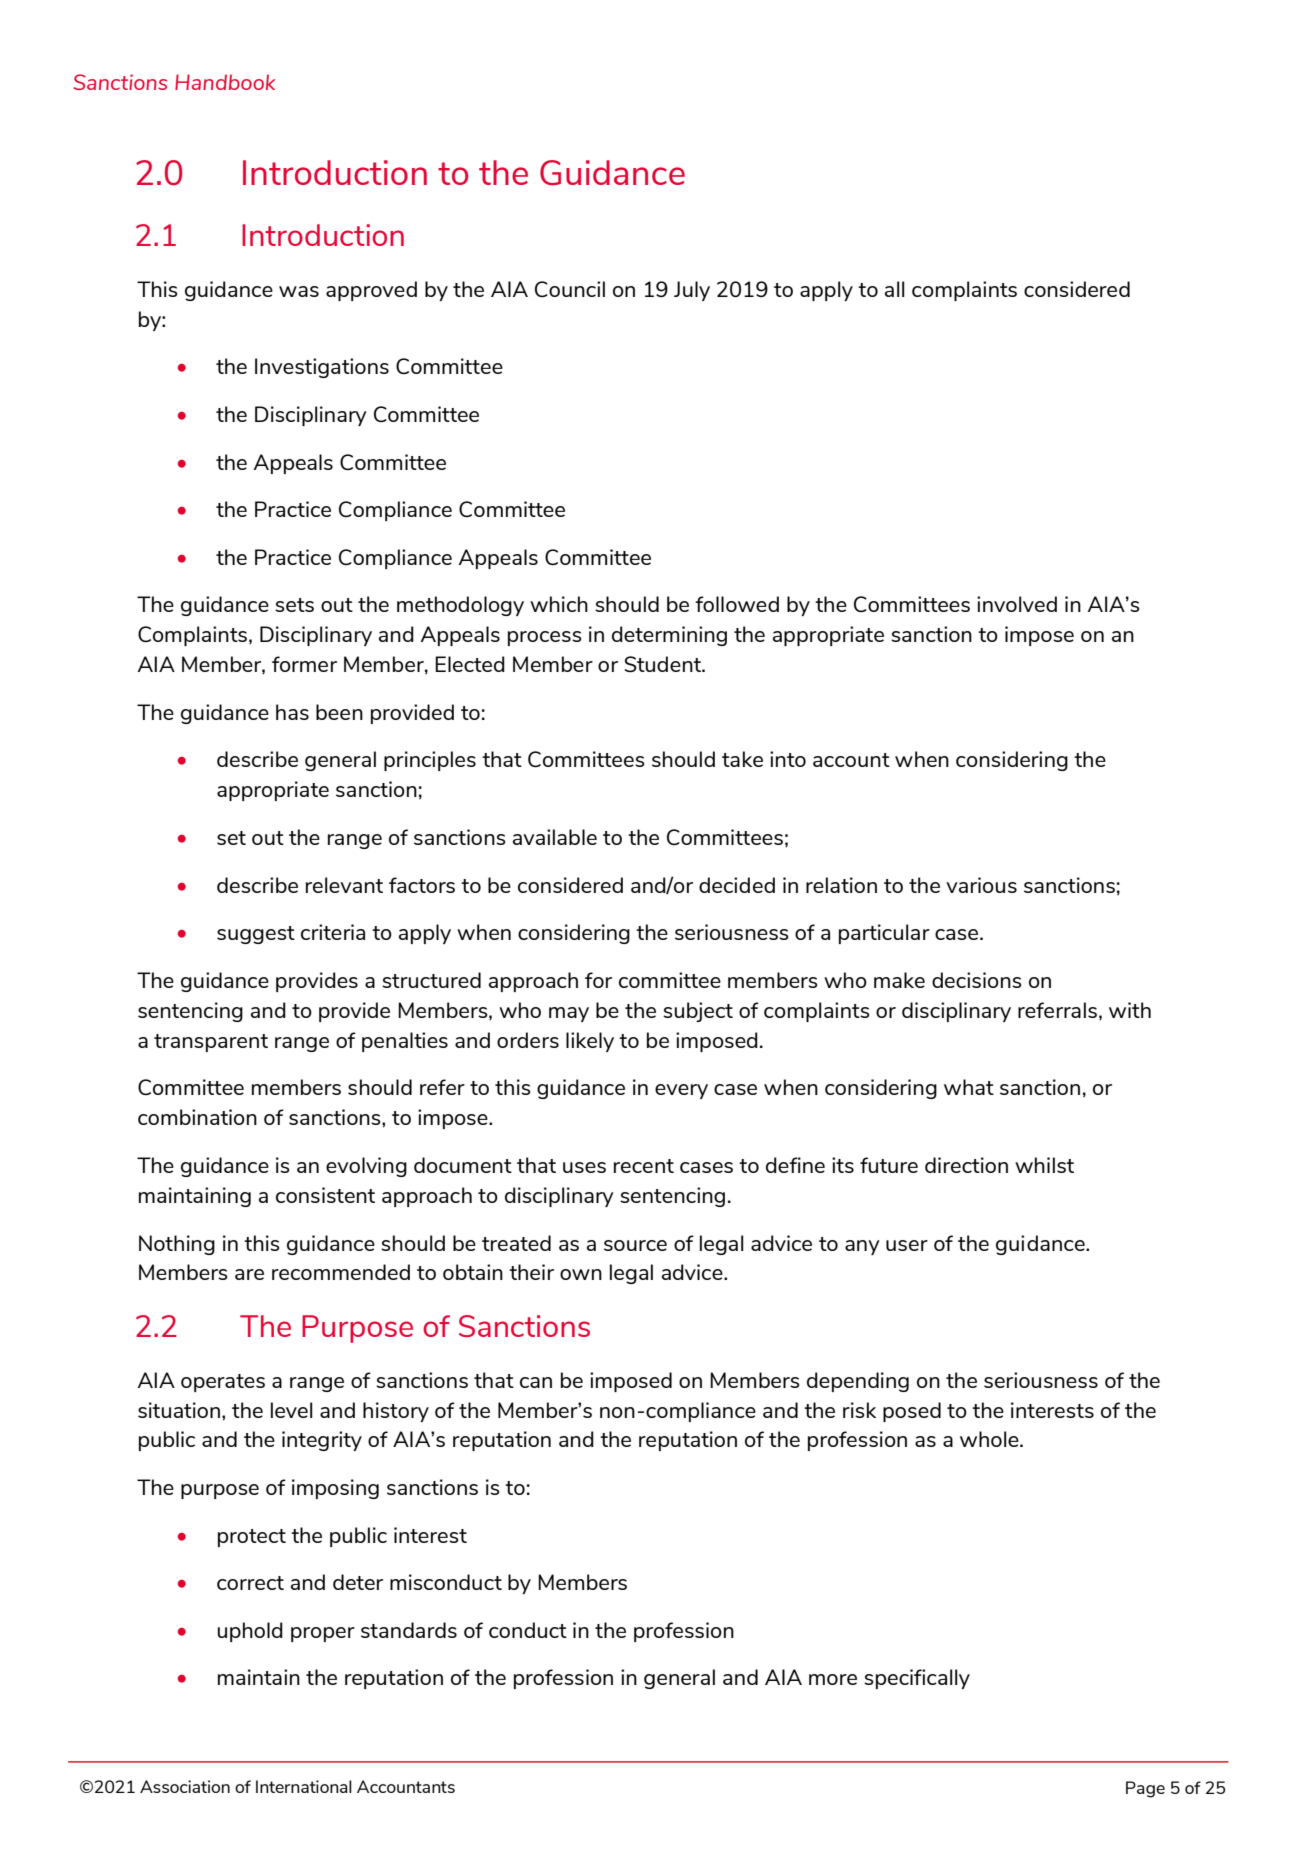  Describe the element at coordinates (698, 1012) in the document. I see `subject` at that location.
